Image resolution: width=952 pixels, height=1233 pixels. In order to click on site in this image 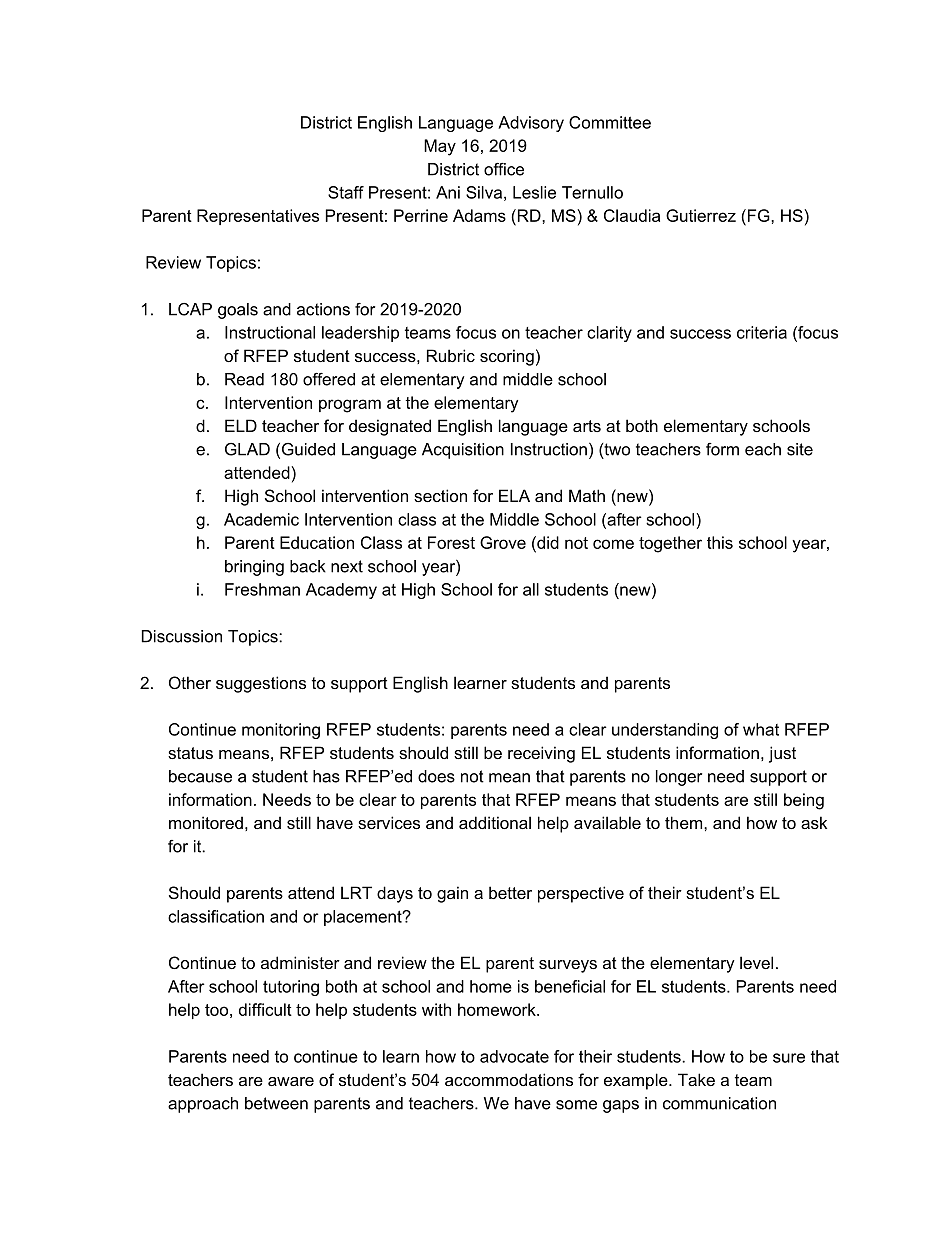, I will do `click(800, 449)`.
